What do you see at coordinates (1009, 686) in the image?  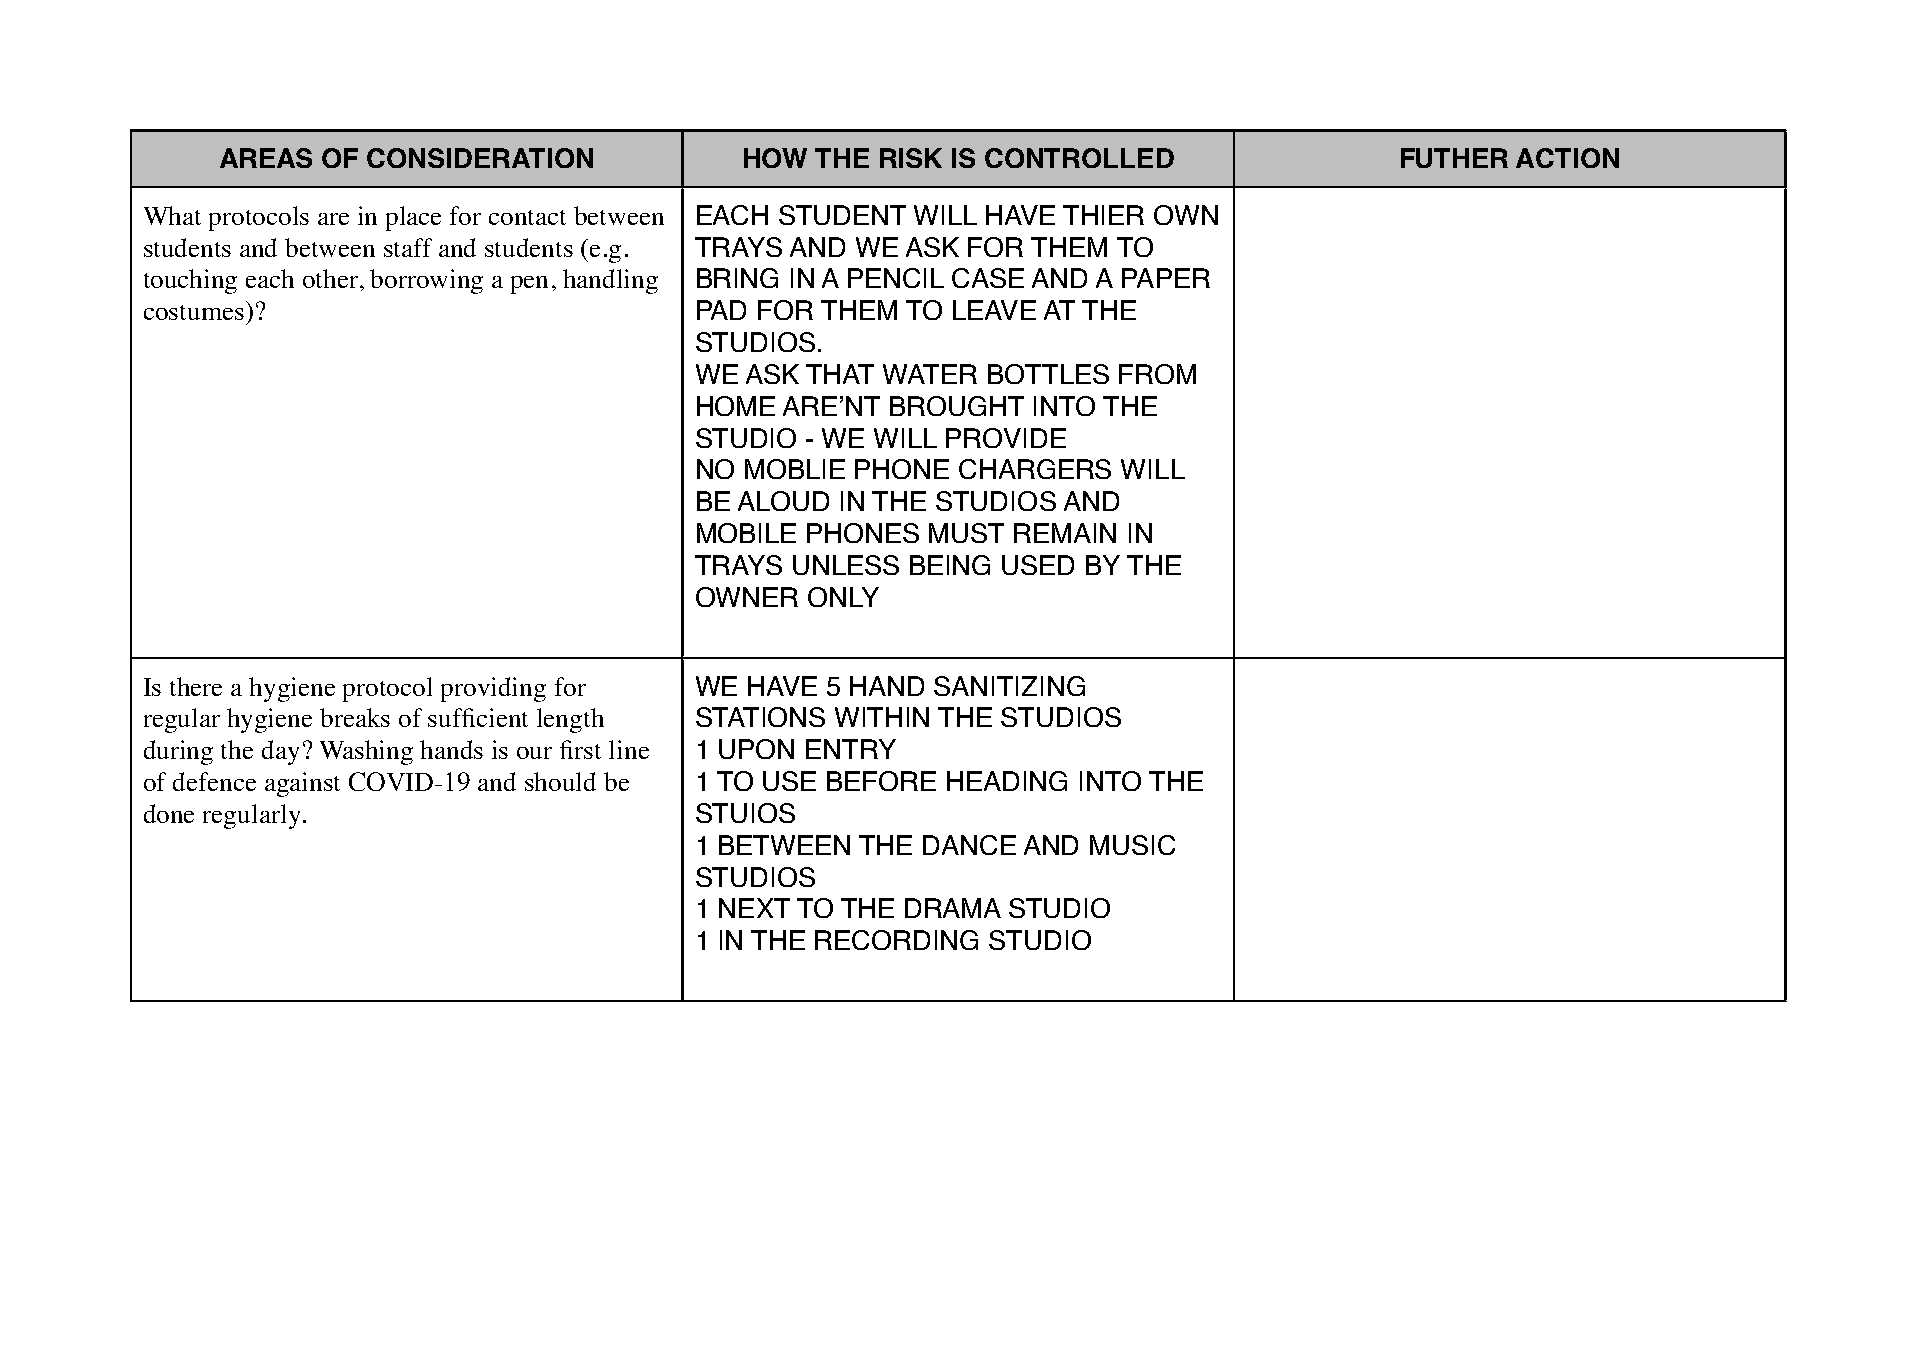 I see `SANITIZING` at bounding box center [1009, 686].
